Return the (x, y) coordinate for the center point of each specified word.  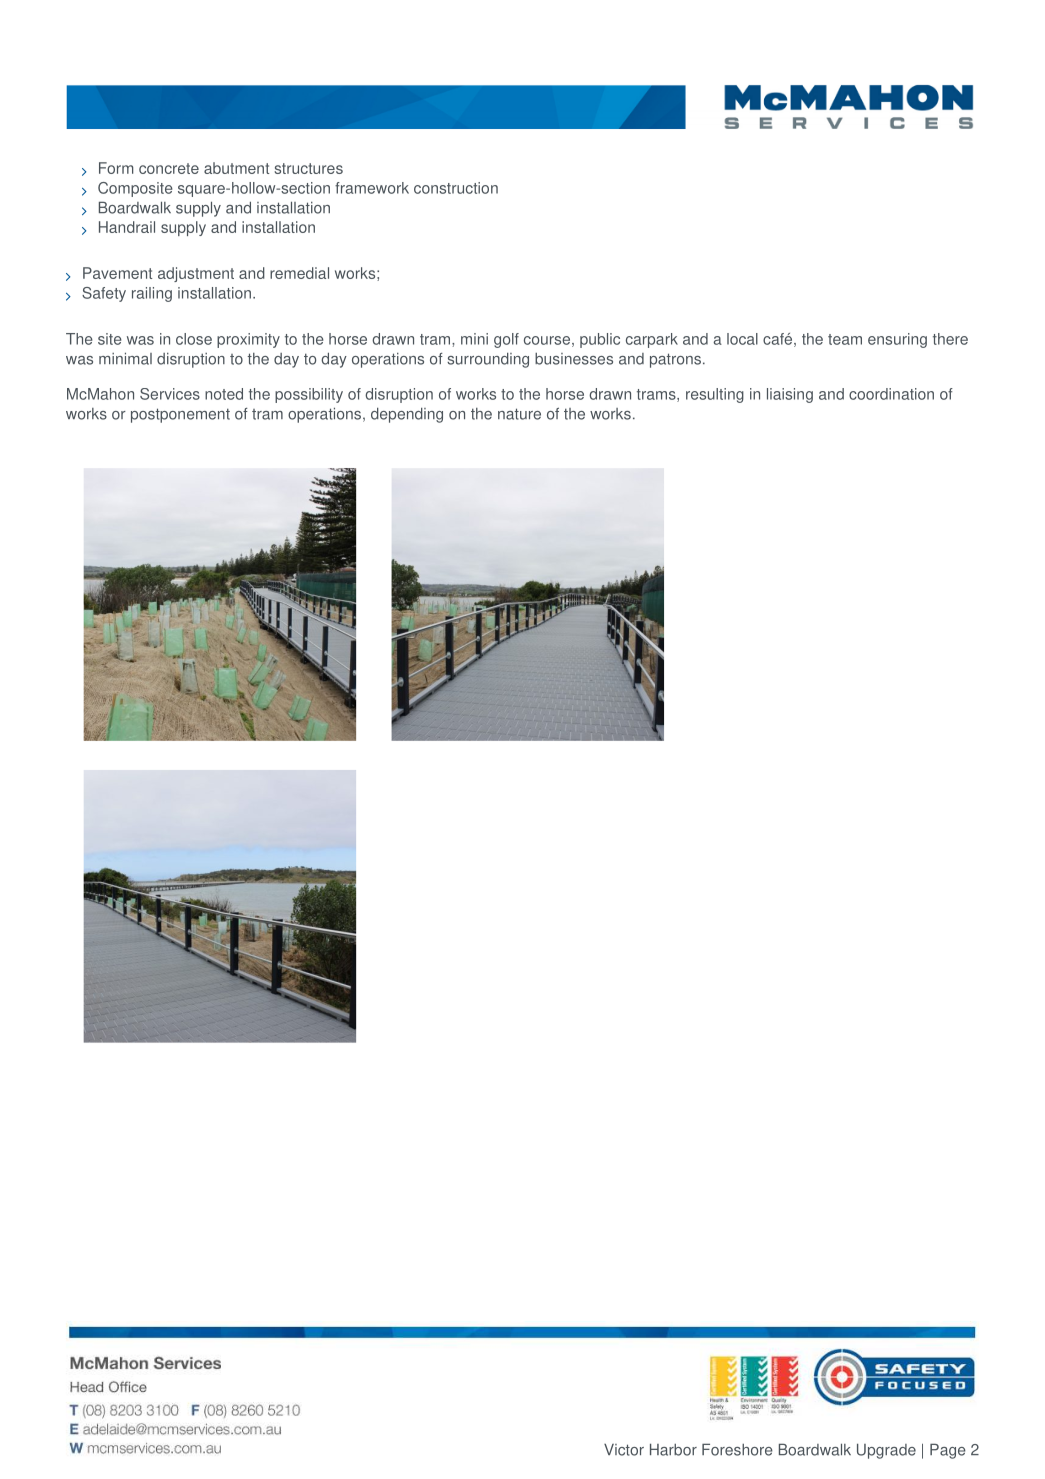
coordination (891, 394)
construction (456, 188)
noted (224, 394)
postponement (180, 415)
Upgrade (886, 1451)
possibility (309, 395)
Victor (624, 1450)
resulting (715, 395)
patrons (675, 360)
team (845, 339)
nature (519, 414)
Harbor (673, 1450)
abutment (236, 168)
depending (407, 415)
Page (948, 1451)
